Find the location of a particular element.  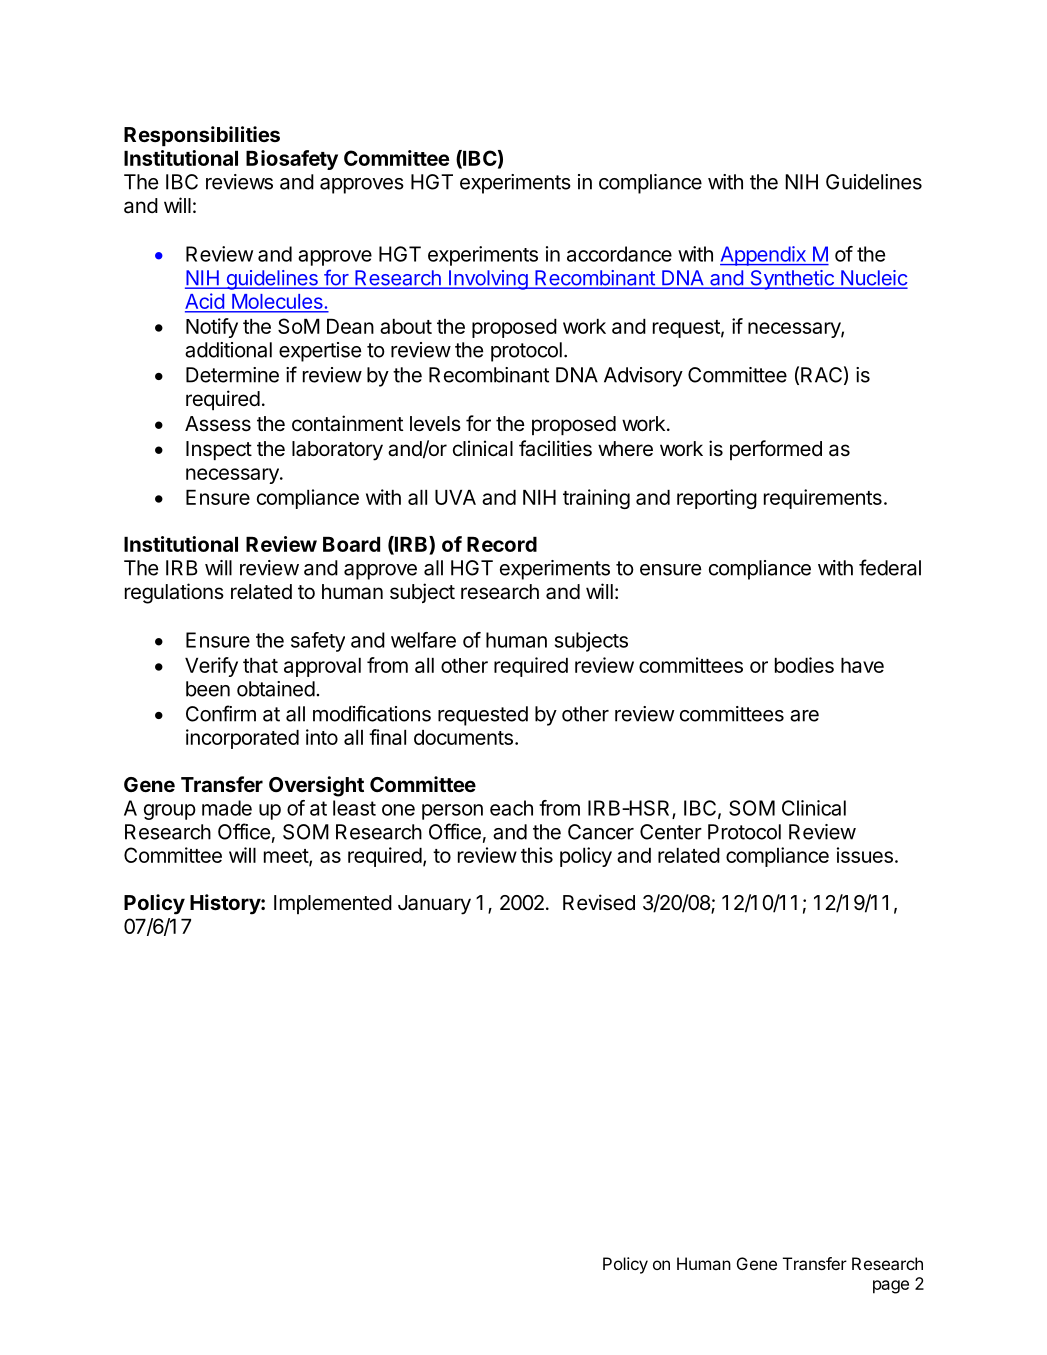

Implemented is located at coordinates (333, 904).
